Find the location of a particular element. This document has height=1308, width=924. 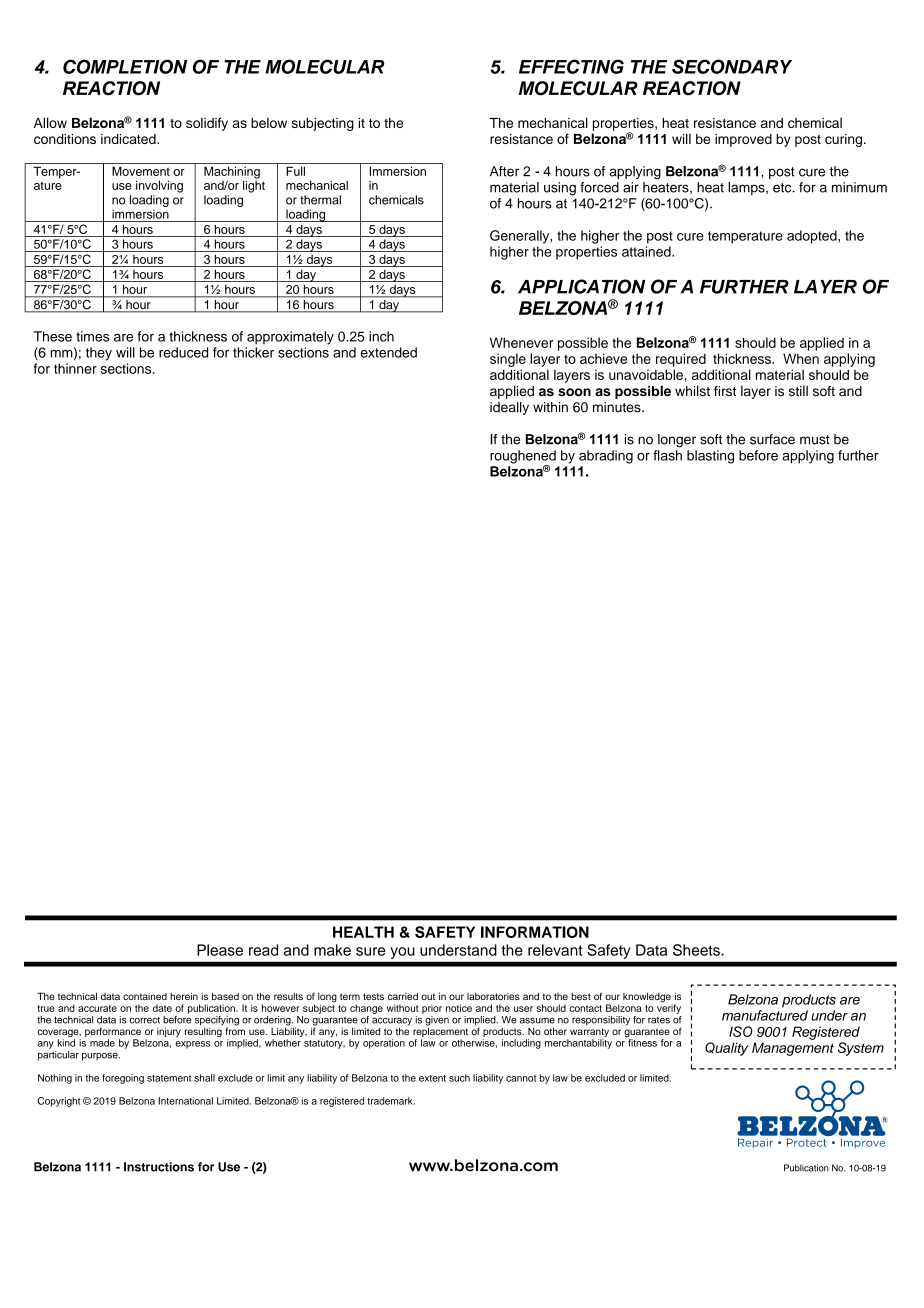

COMPLETION is located at coordinates (125, 66).
